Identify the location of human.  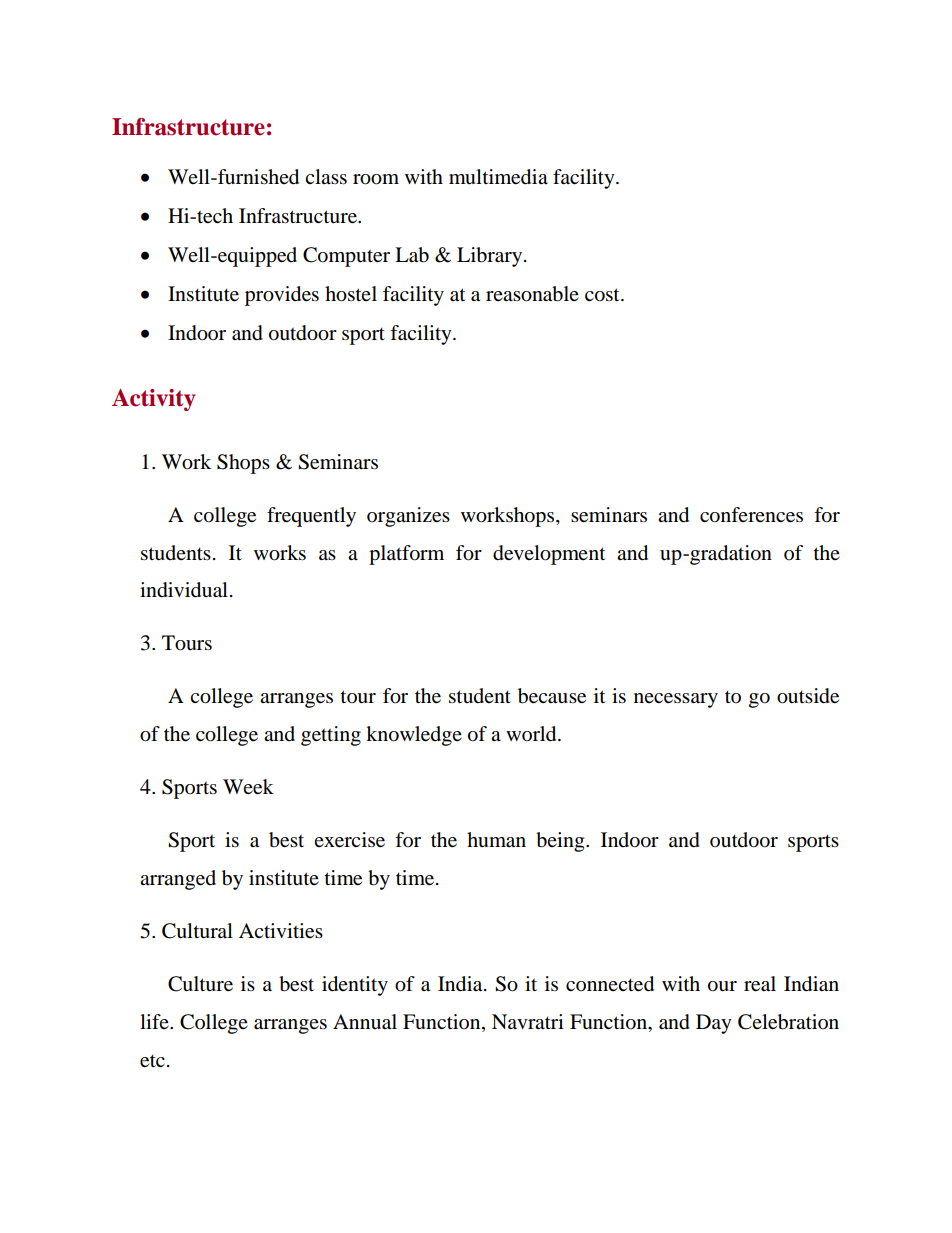
(496, 840).
